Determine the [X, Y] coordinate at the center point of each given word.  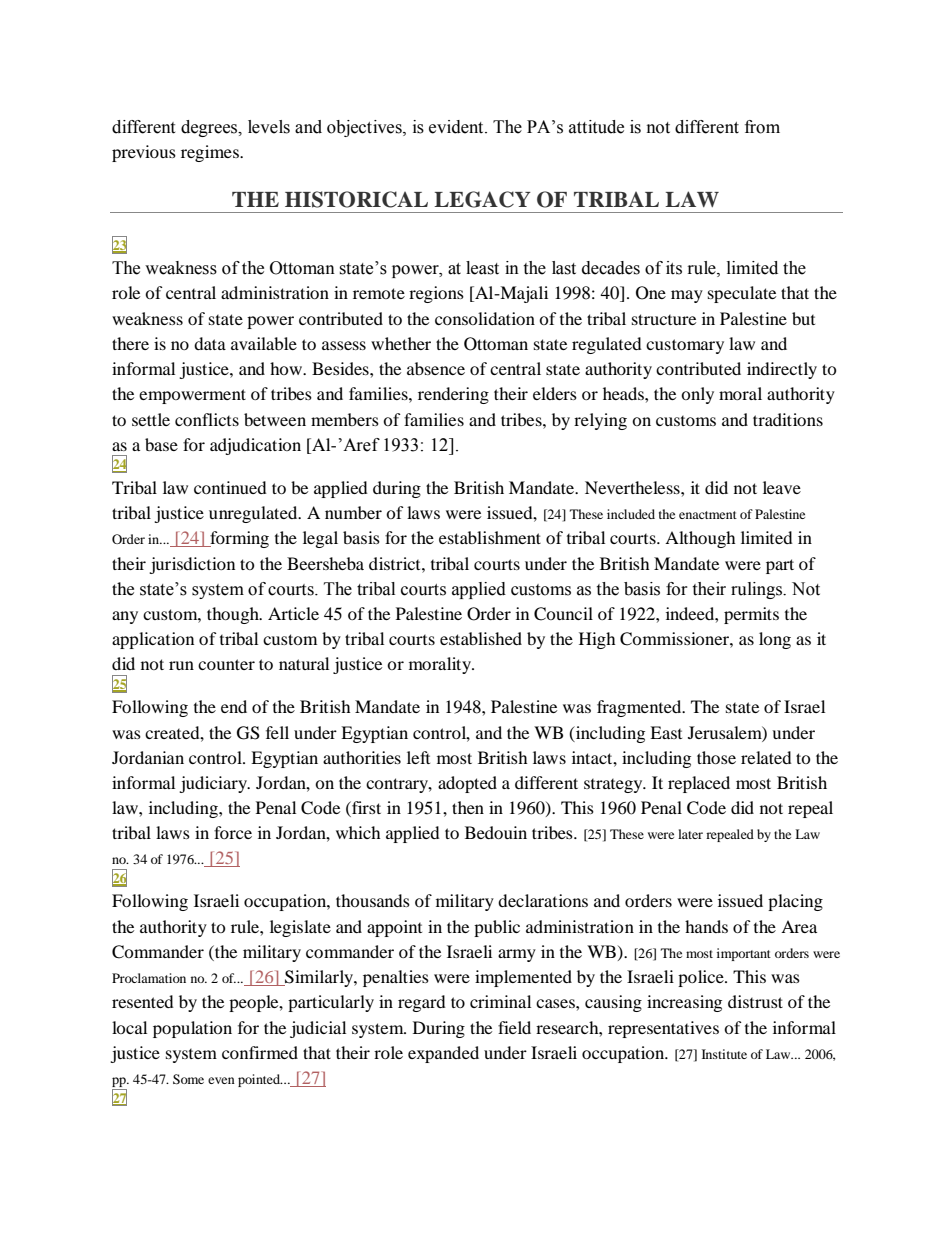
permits [751, 615]
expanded [443, 1054]
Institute [724, 1054]
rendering [453, 395]
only [697, 395]
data [210, 343]
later [690, 834]
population [192, 1029]
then [468, 807]
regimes [211, 153]
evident [457, 127]
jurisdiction [192, 565]
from [762, 127]
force [233, 832]
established [481, 638]
